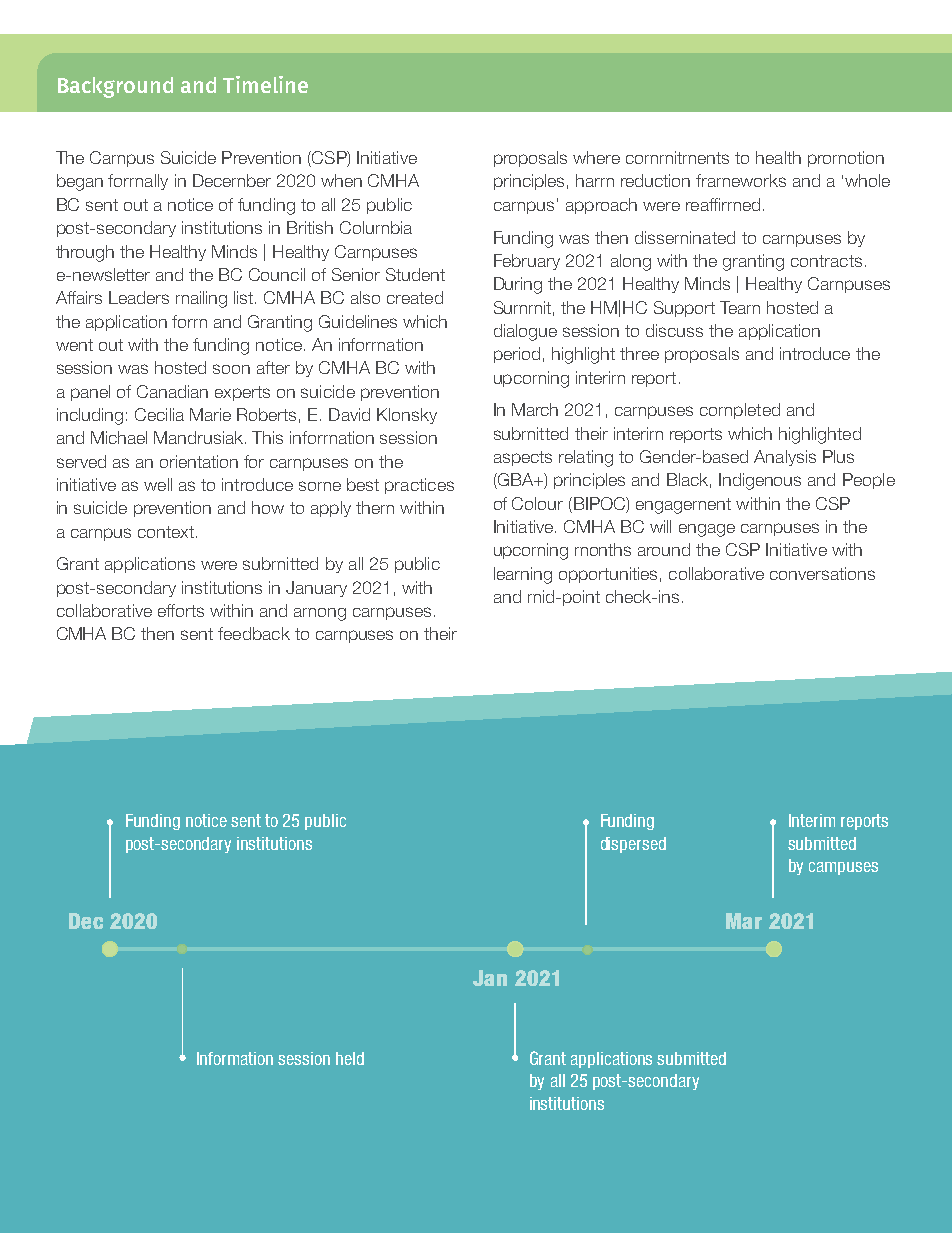  What do you see at coordinates (254, 633) in the screenshot?
I see `feedback` at bounding box center [254, 633].
